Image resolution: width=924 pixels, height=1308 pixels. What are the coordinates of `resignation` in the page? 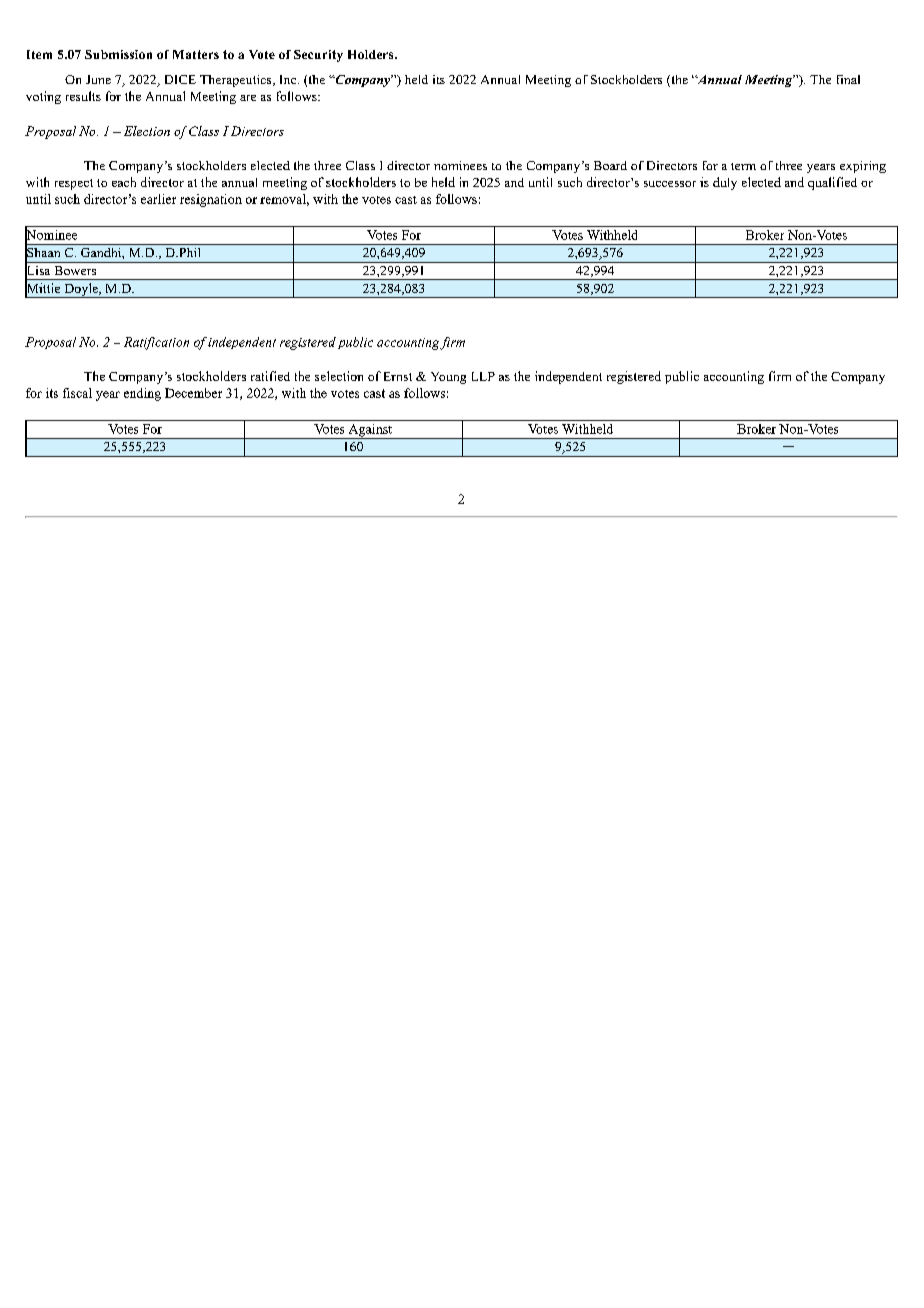 It's located at (211, 200).
